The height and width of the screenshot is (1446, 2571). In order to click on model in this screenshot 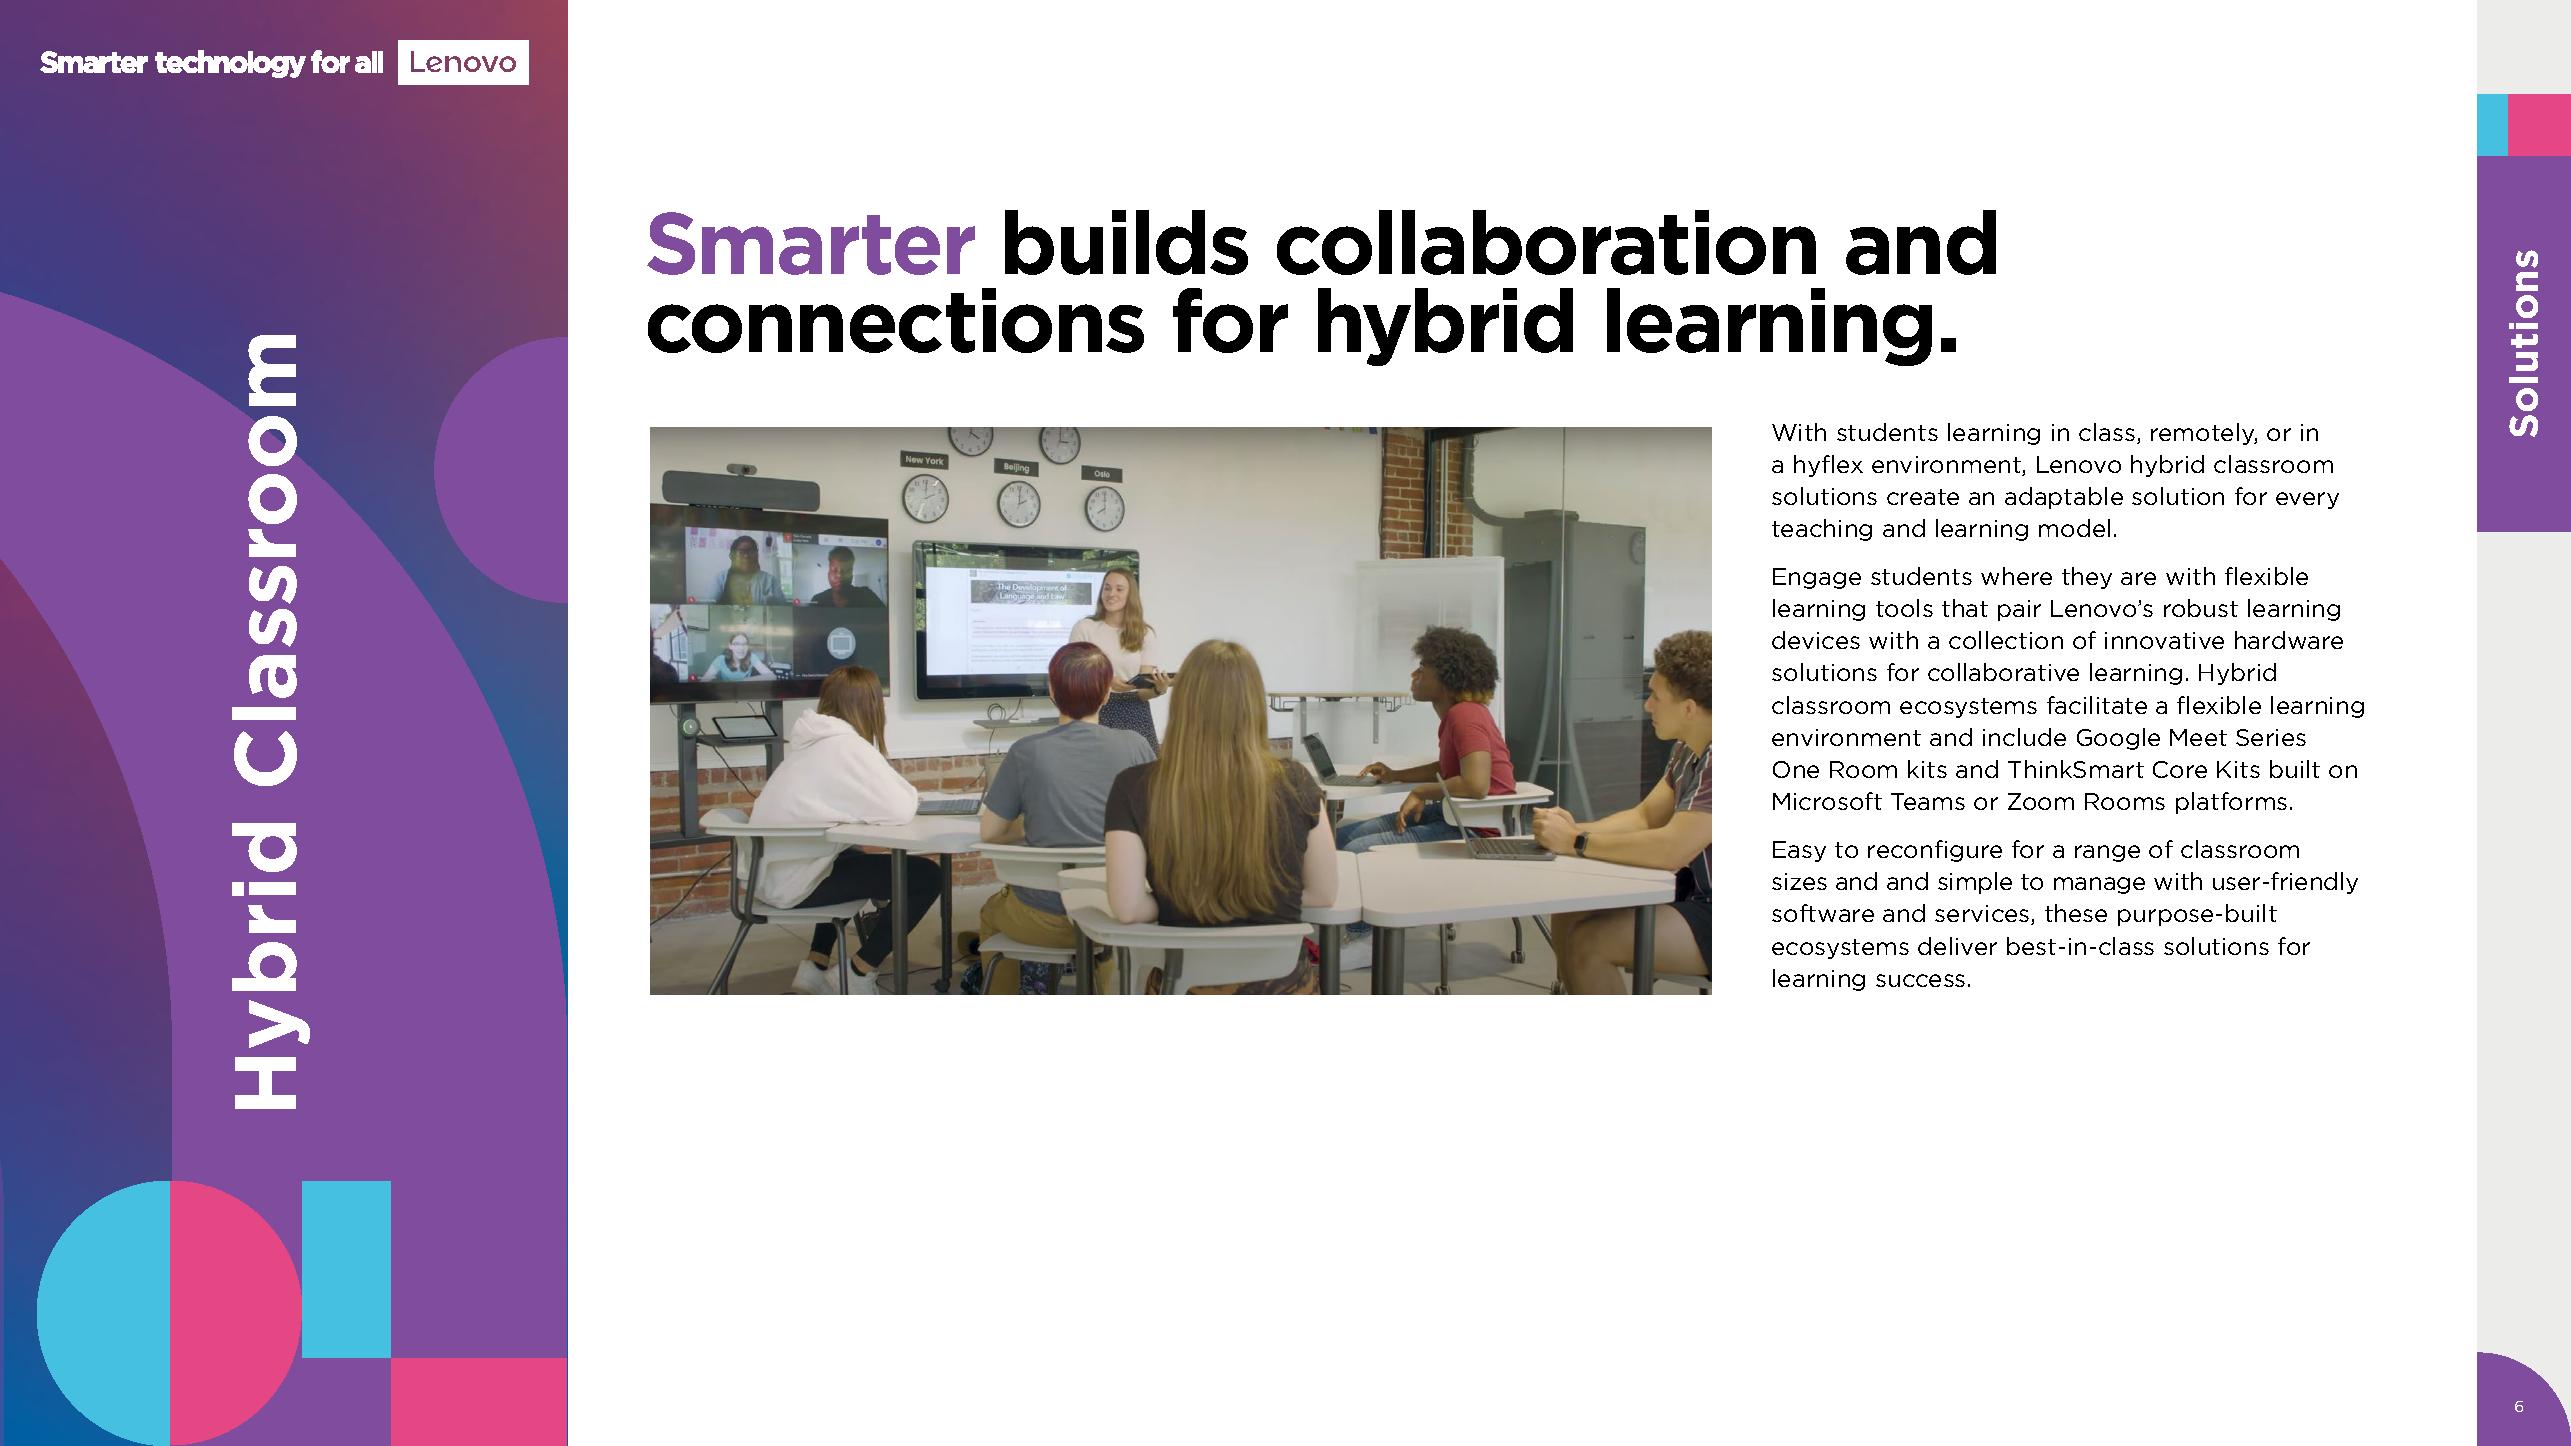, I will do `click(2074, 528)`.
